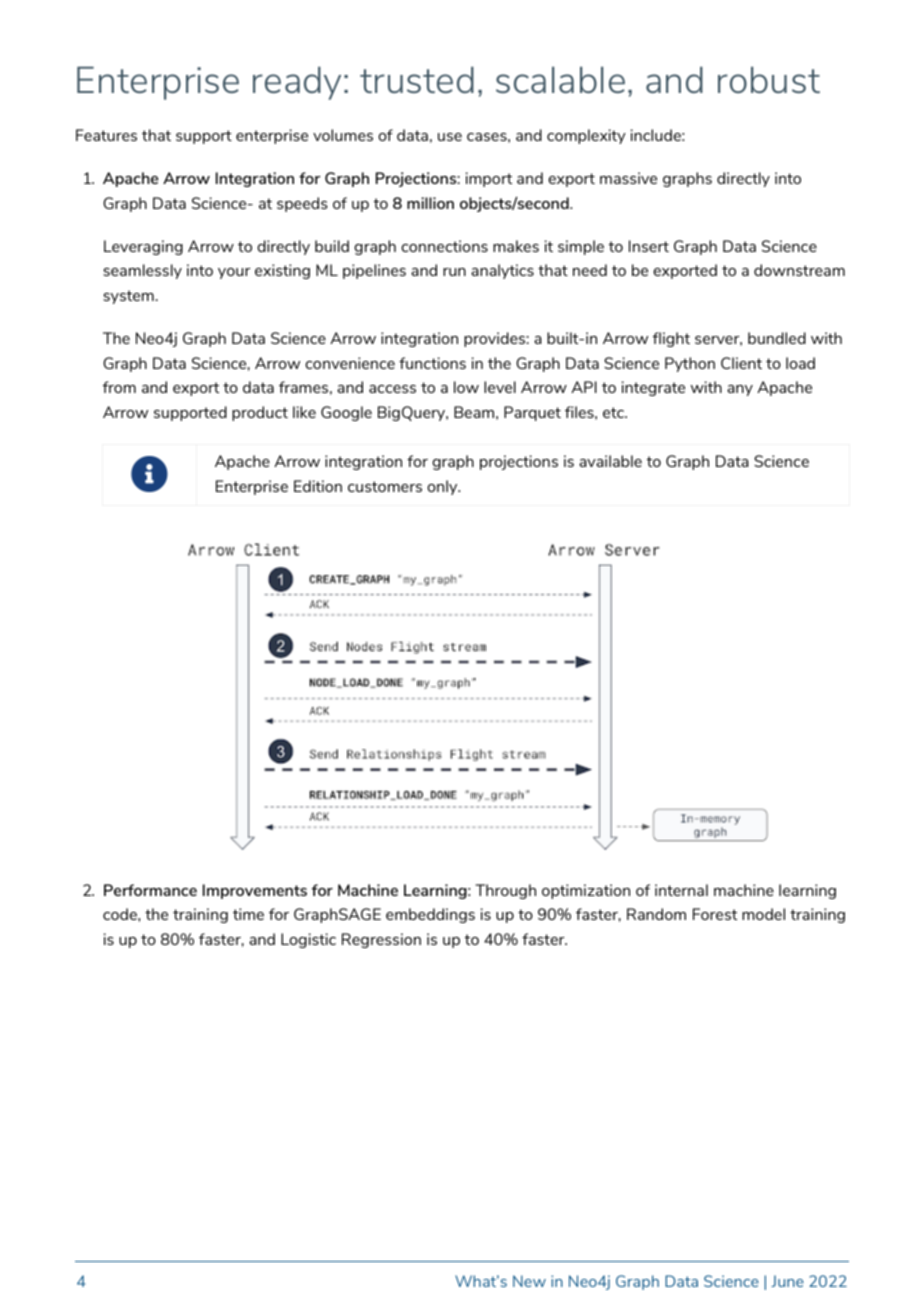 The image size is (924, 1308). I want to click on June, so click(787, 1281).
